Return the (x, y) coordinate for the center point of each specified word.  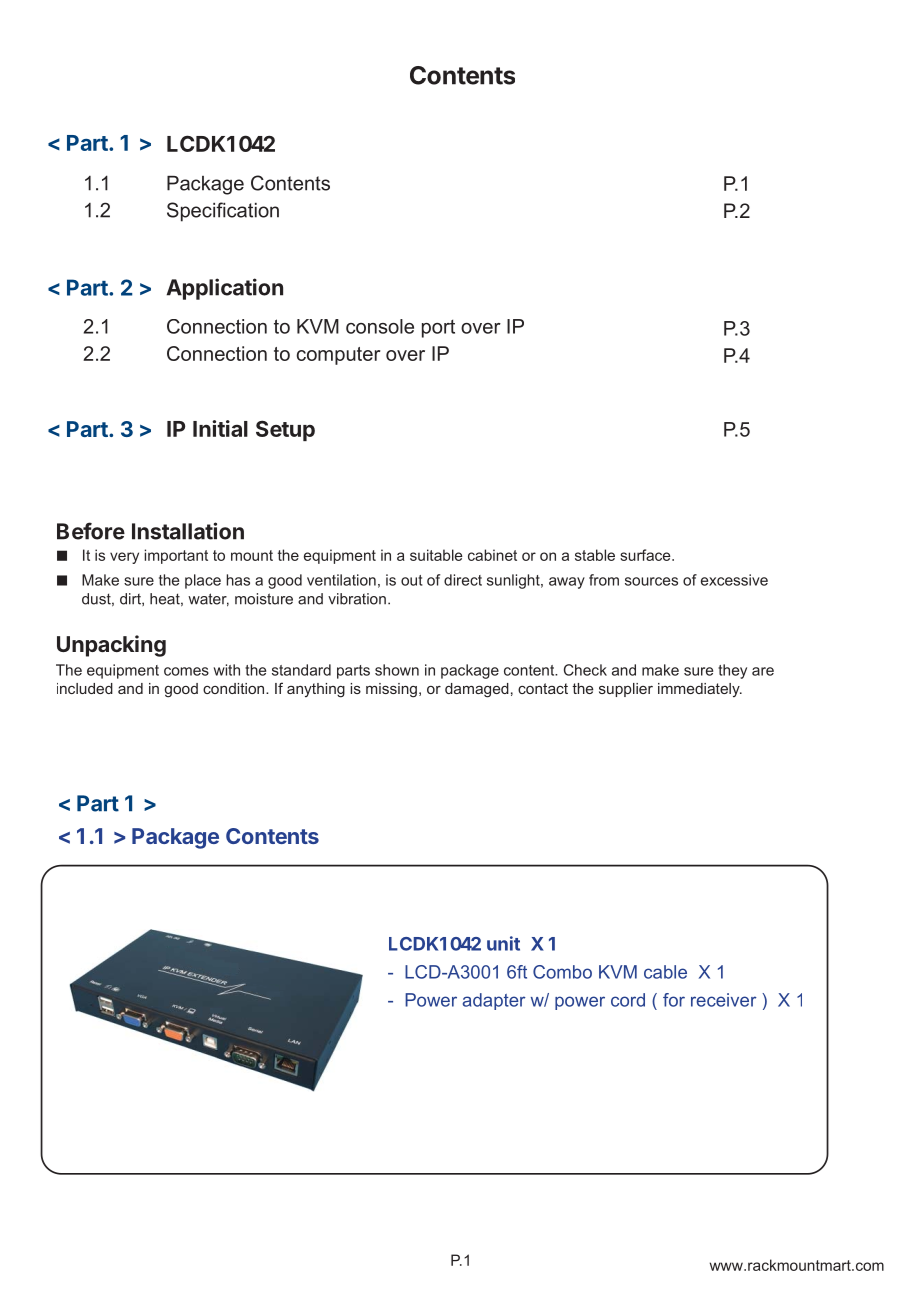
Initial (220, 428)
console (380, 326)
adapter (494, 1001)
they (732, 671)
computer (339, 356)
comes (186, 671)
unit (503, 943)
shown (397, 670)
